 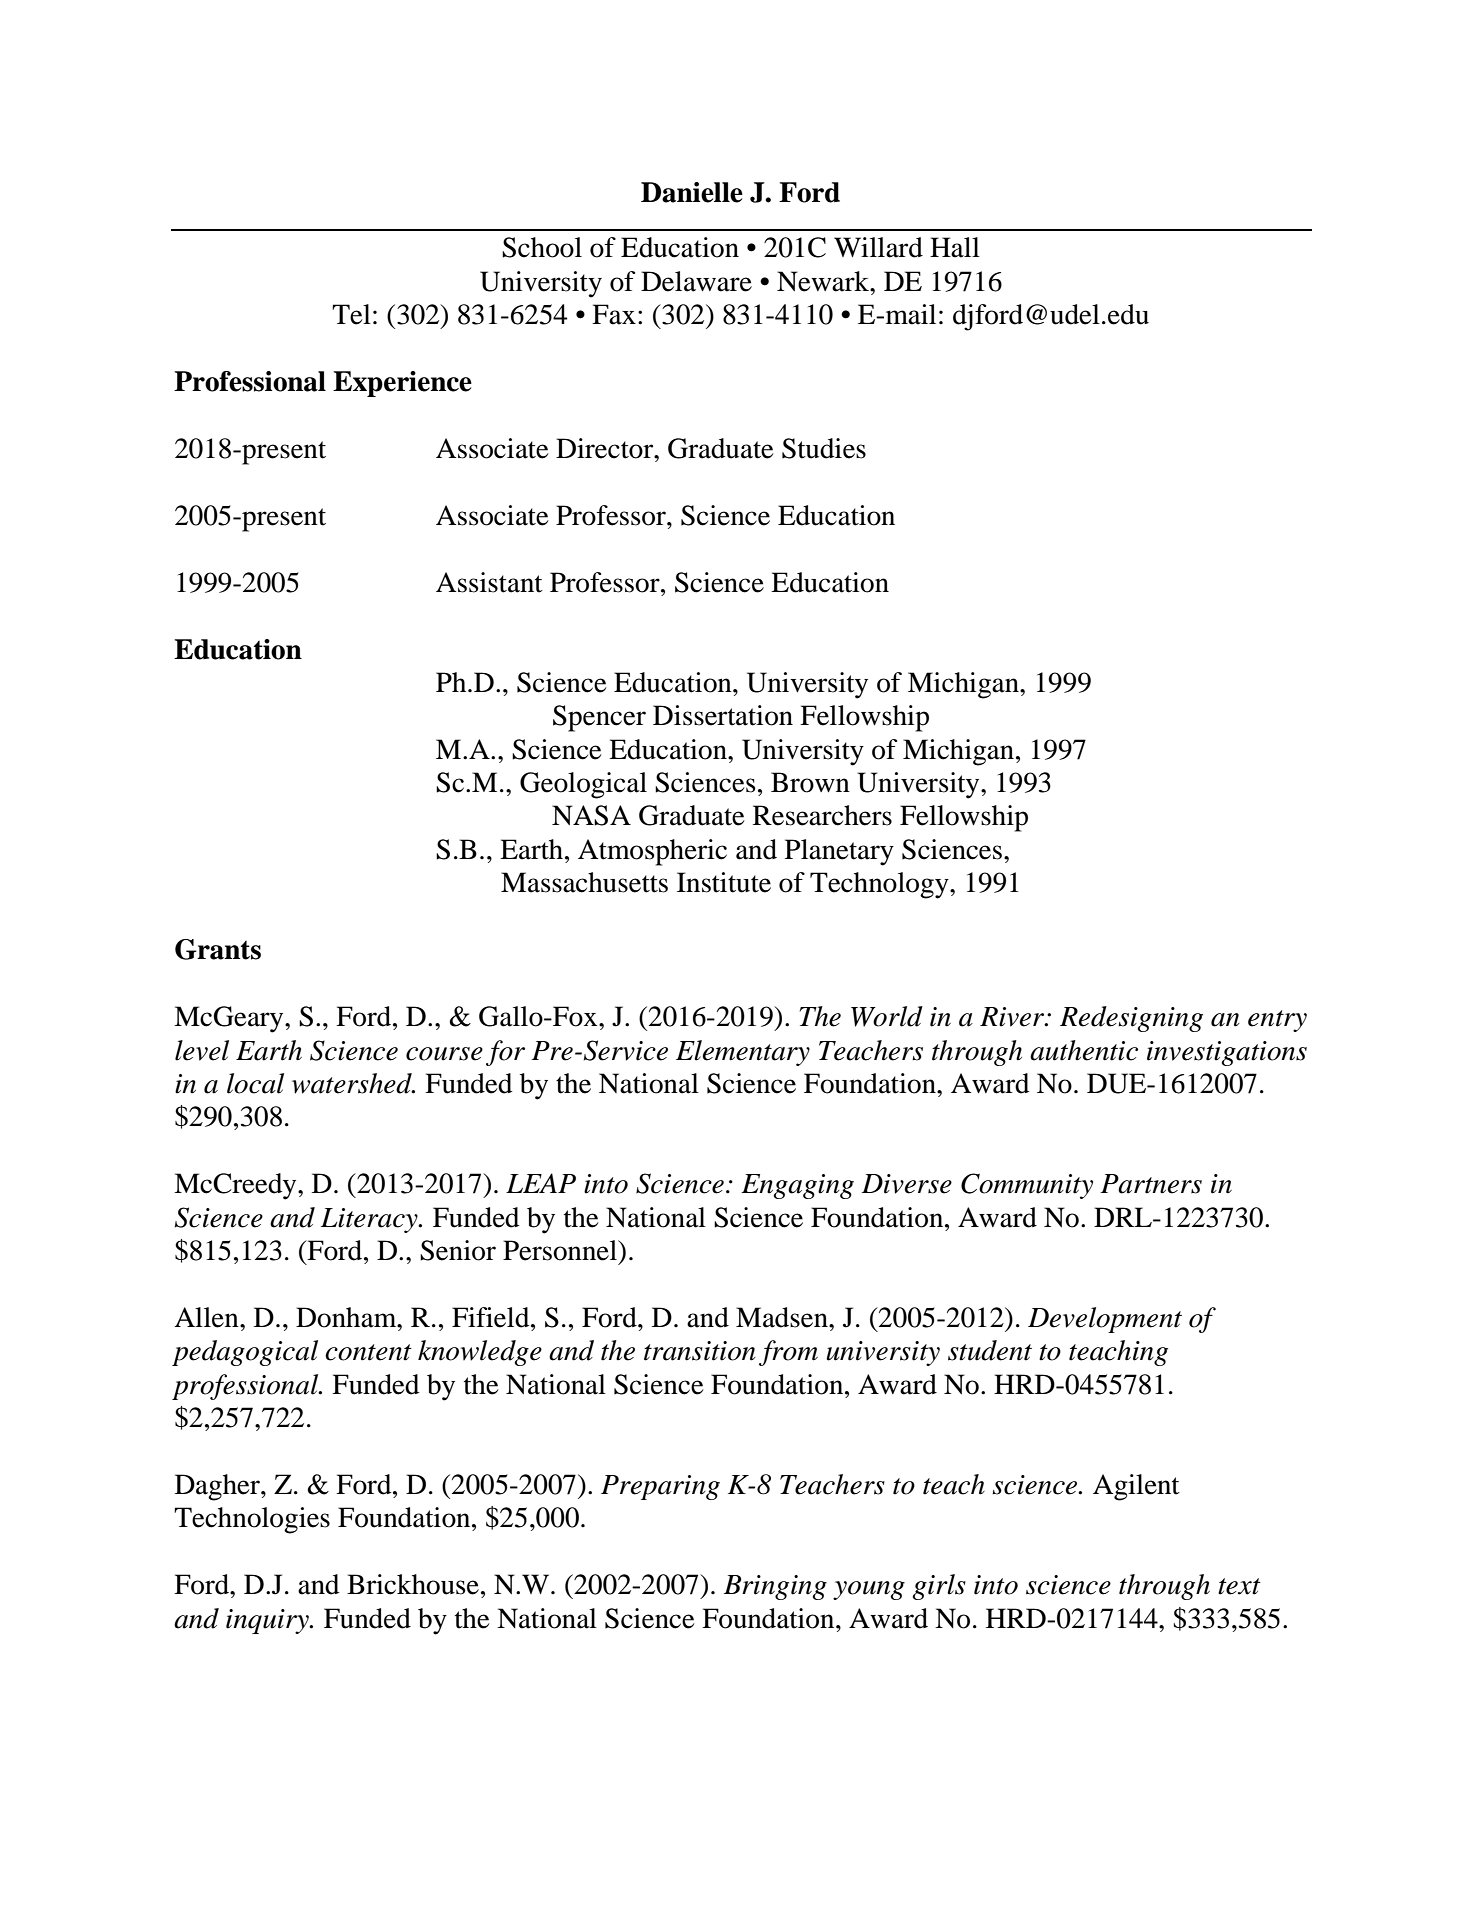 What do you see at coordinates (692, 192) in the document?
I see `Danielle` at bounding box center [692, 192].
